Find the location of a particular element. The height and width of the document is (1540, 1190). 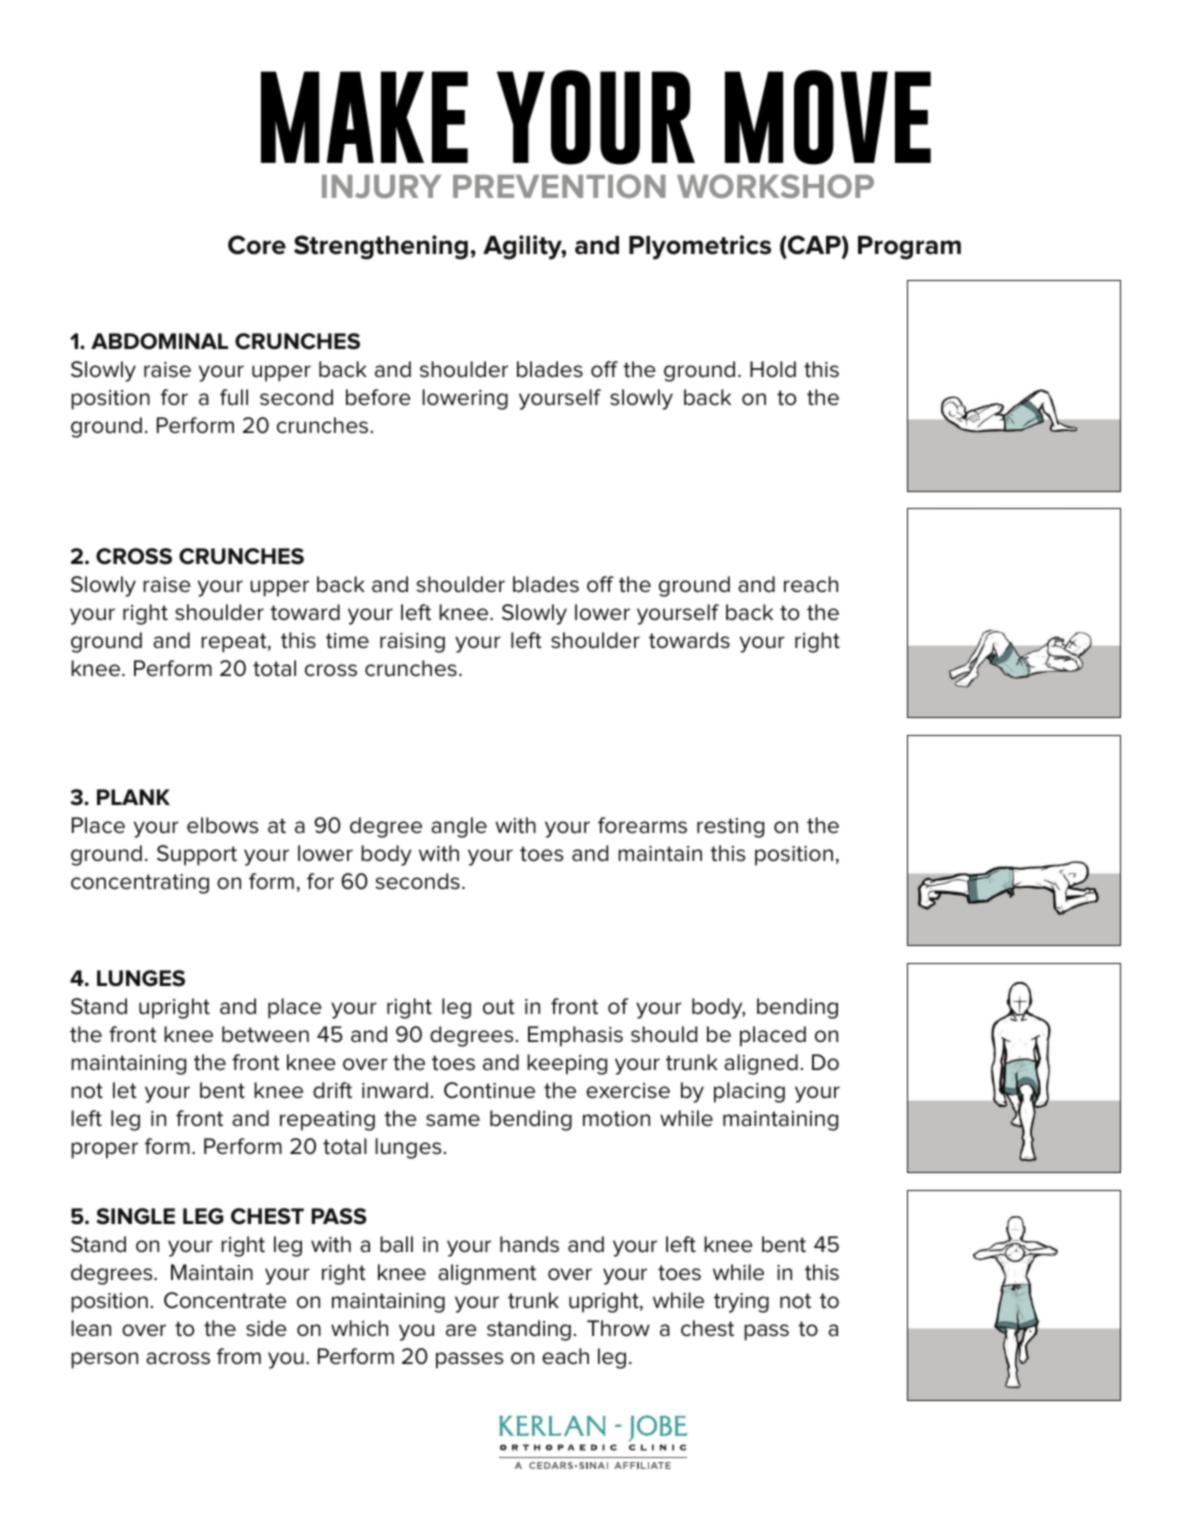

trying is located at coordinates (741, 1303).
